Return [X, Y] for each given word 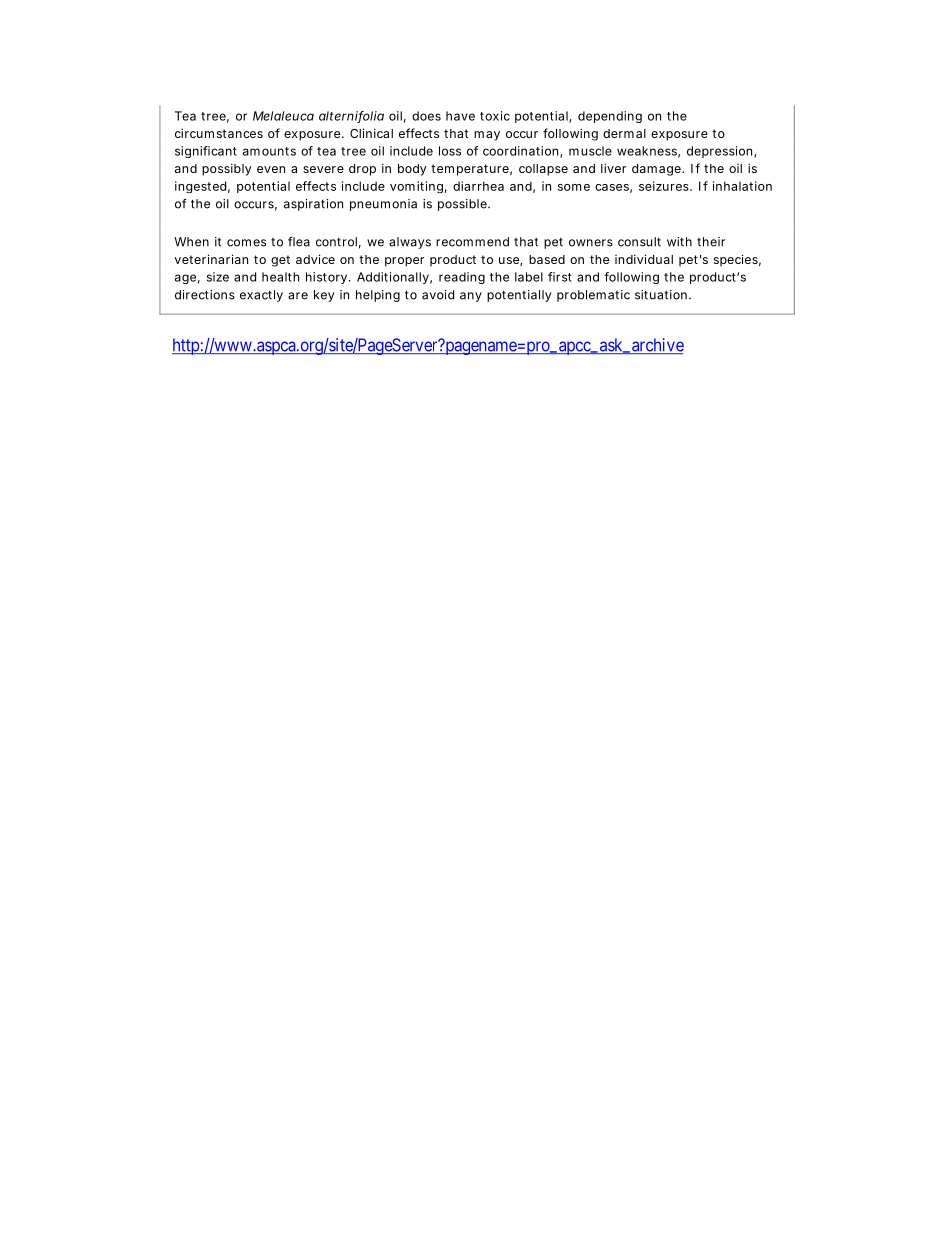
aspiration [313, 205]
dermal [624, 133]
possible [462, 205]
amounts [269, 151]
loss [450, 151]
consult [639, 242]
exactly [261, 296]
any [471, 297]
